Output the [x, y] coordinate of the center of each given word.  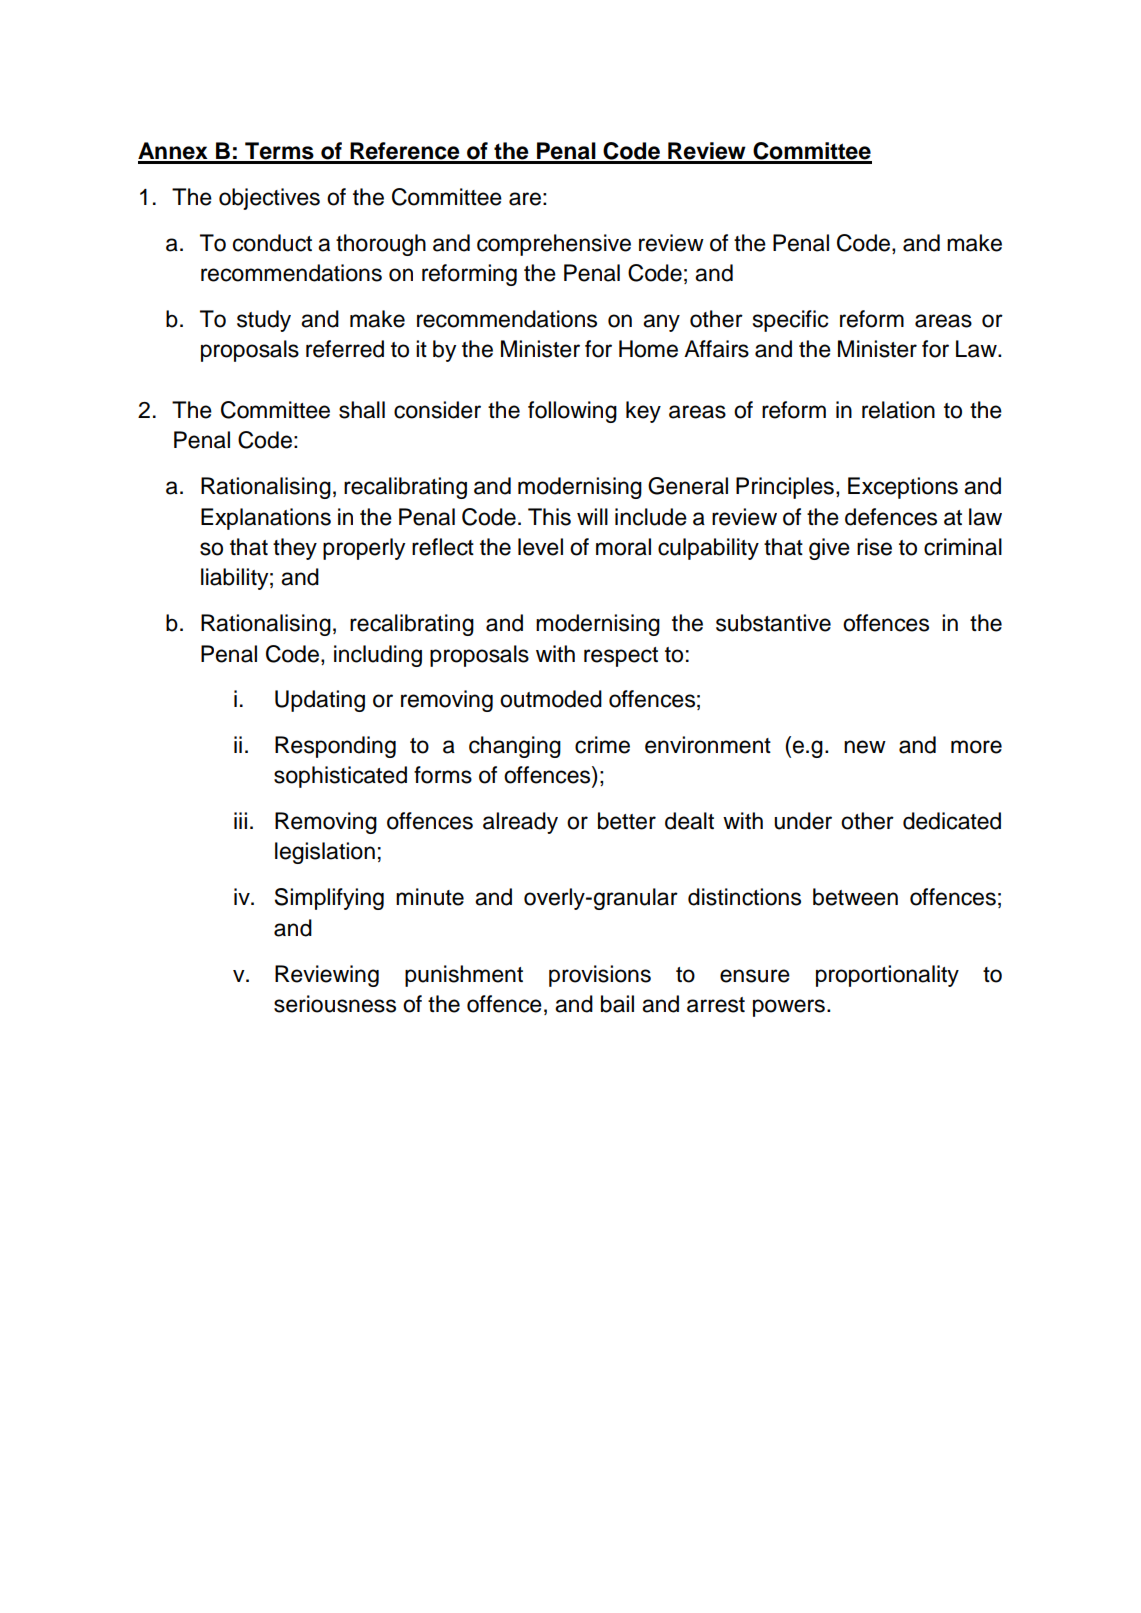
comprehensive [554, 245]
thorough [381, 245]
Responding [335, 747]
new [865, 747]
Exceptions [903, 488]
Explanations [266, 519]
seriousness [335, 1004]
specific [790, 321]
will [592, 516]
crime [602, 745]
